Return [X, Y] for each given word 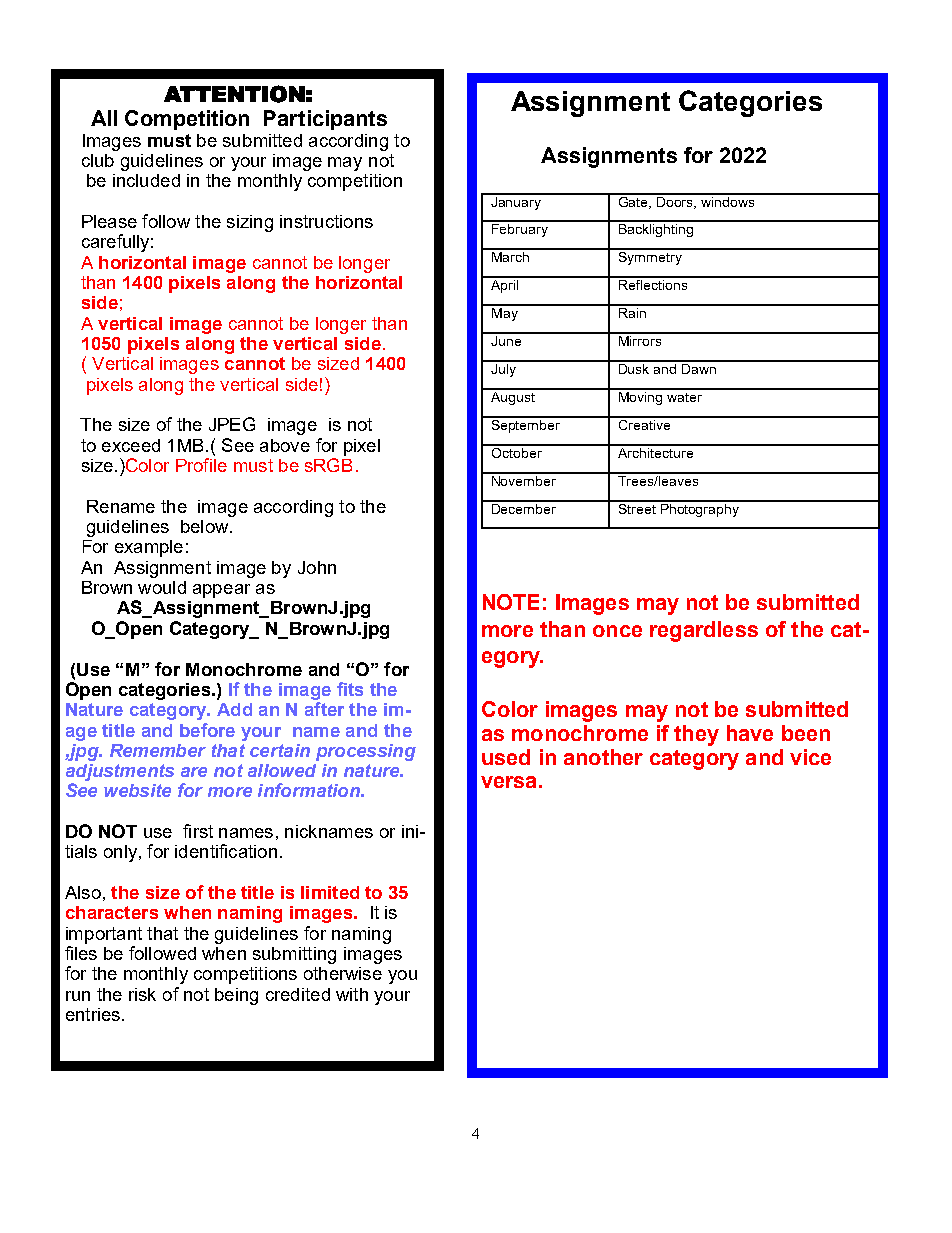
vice [810, 757]
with [352, 994]
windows [728, 200]
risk [142, 994]
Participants [325, 120]
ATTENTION [234, 94]
